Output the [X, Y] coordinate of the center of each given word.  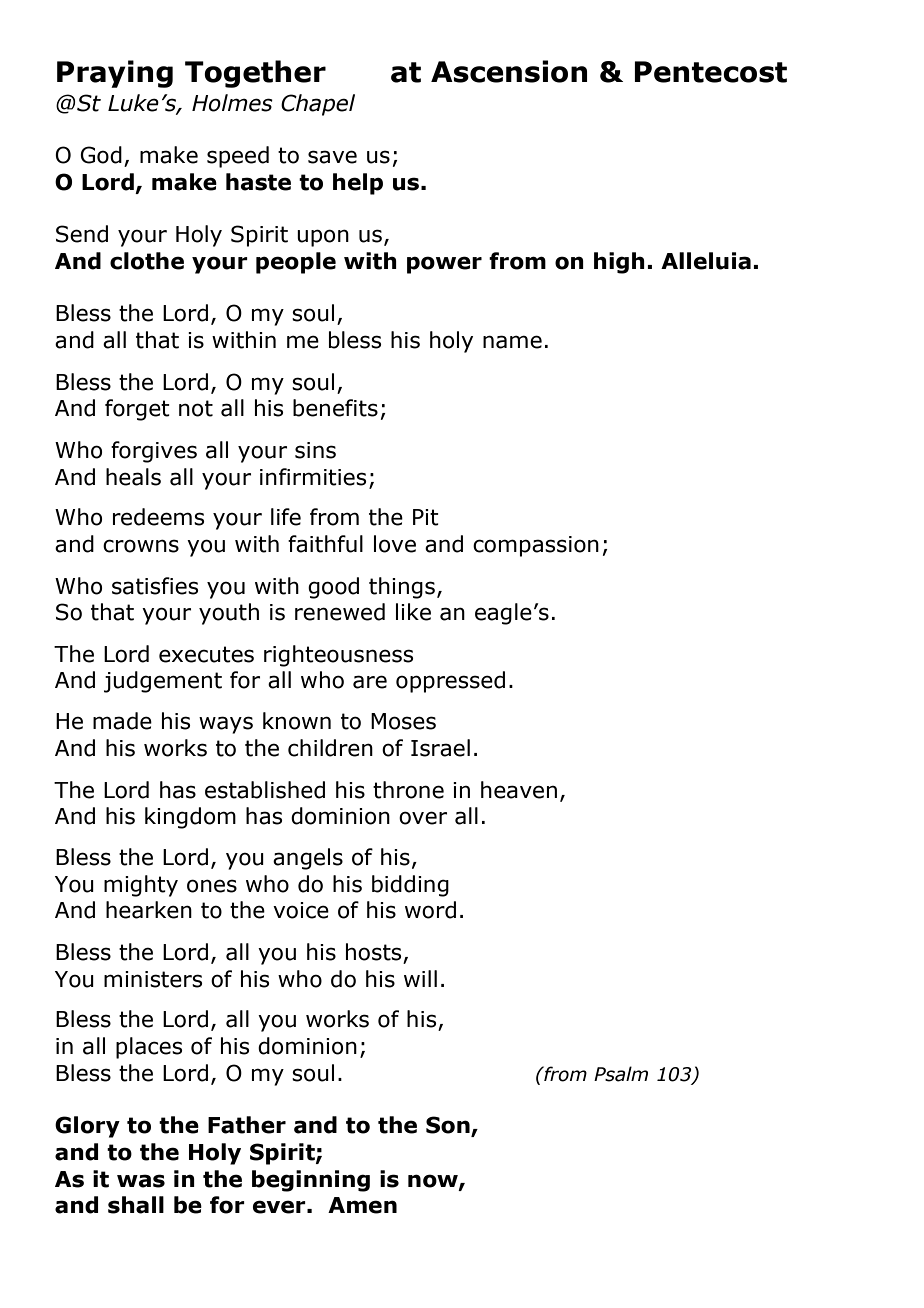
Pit [426, 517]
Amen [362, 1205]
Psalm [621, 1074]
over [423, 818]
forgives [154, 452]
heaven [519, 790]
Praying [115, 74]
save [332, 157]
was [141, 1181]
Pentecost [710, 72]
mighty [141, 886]
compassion [536, 546]
